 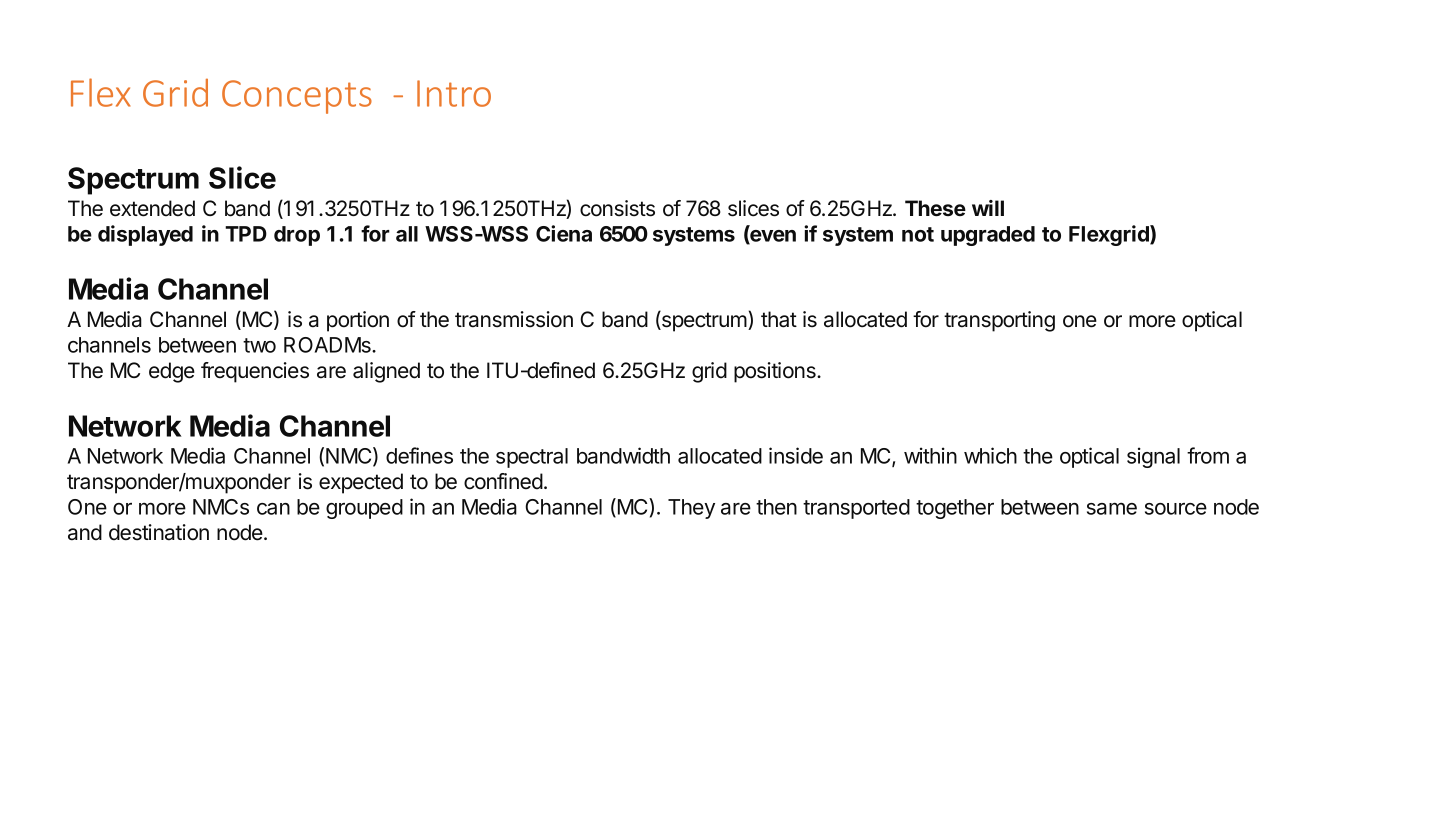 I want to click on that, so click(x=779, y=319).
